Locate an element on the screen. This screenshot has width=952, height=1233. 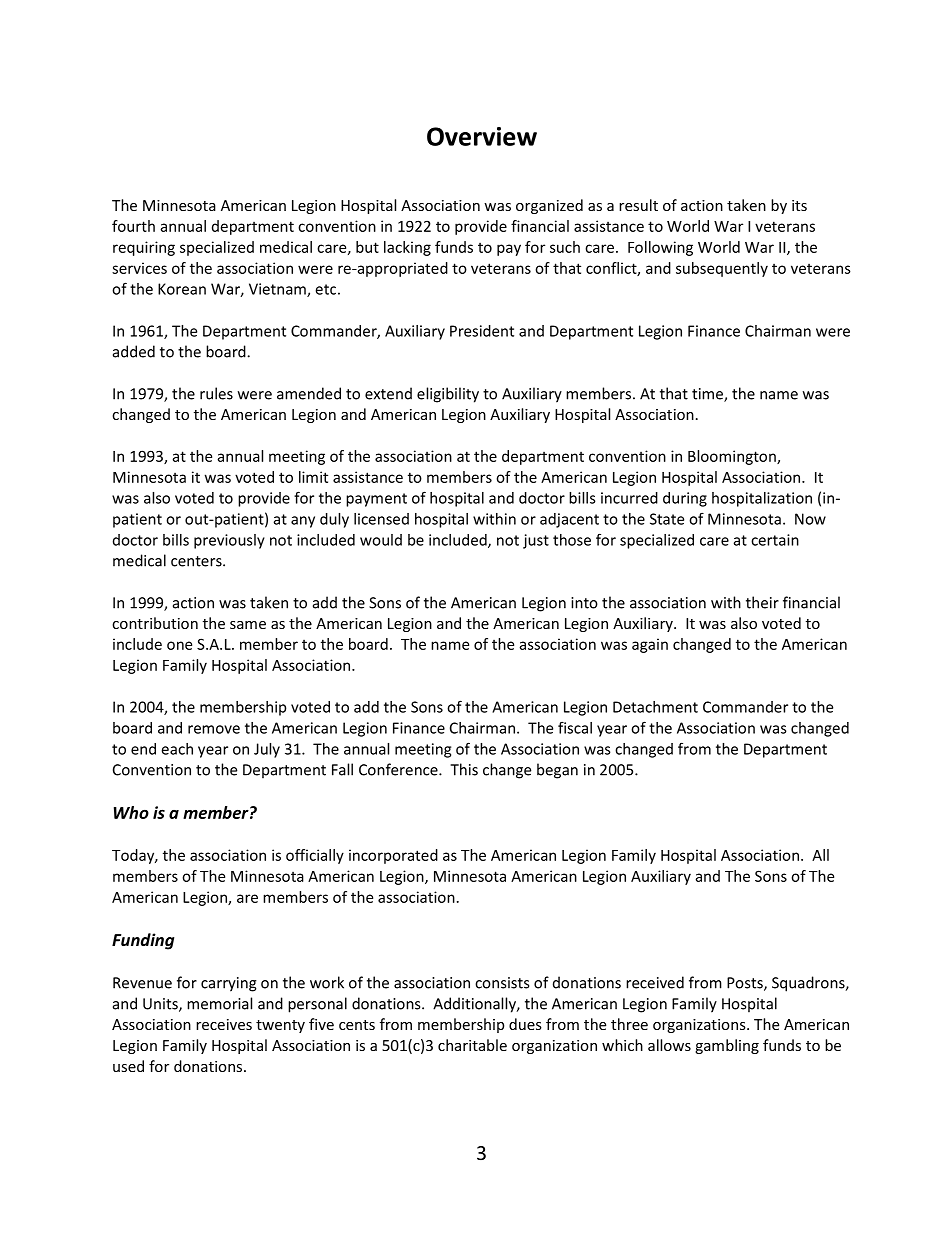
Detachment is located at coordinates (655, 707).
